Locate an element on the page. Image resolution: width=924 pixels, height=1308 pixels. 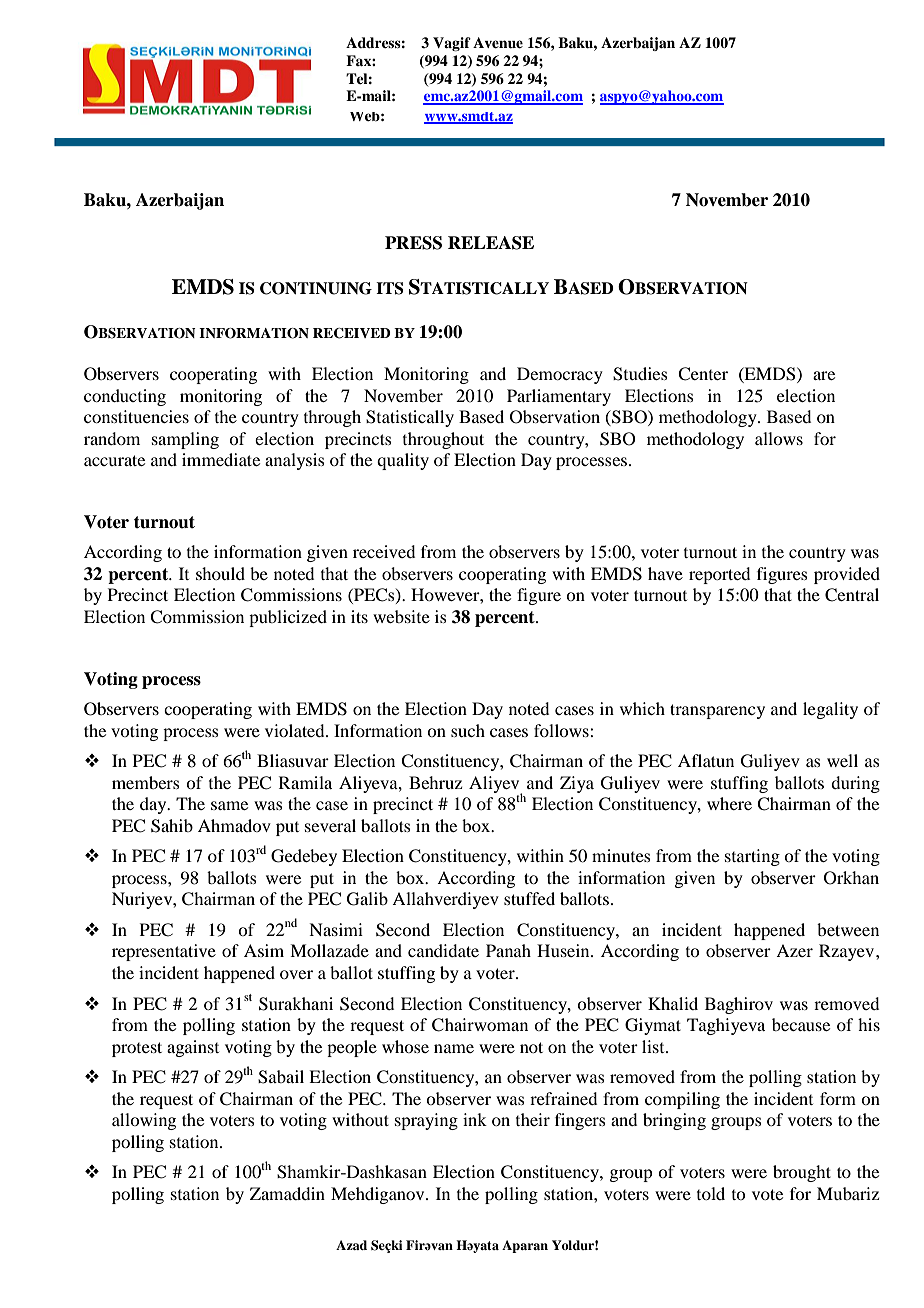
Center is located at coordinates (703, 374).
